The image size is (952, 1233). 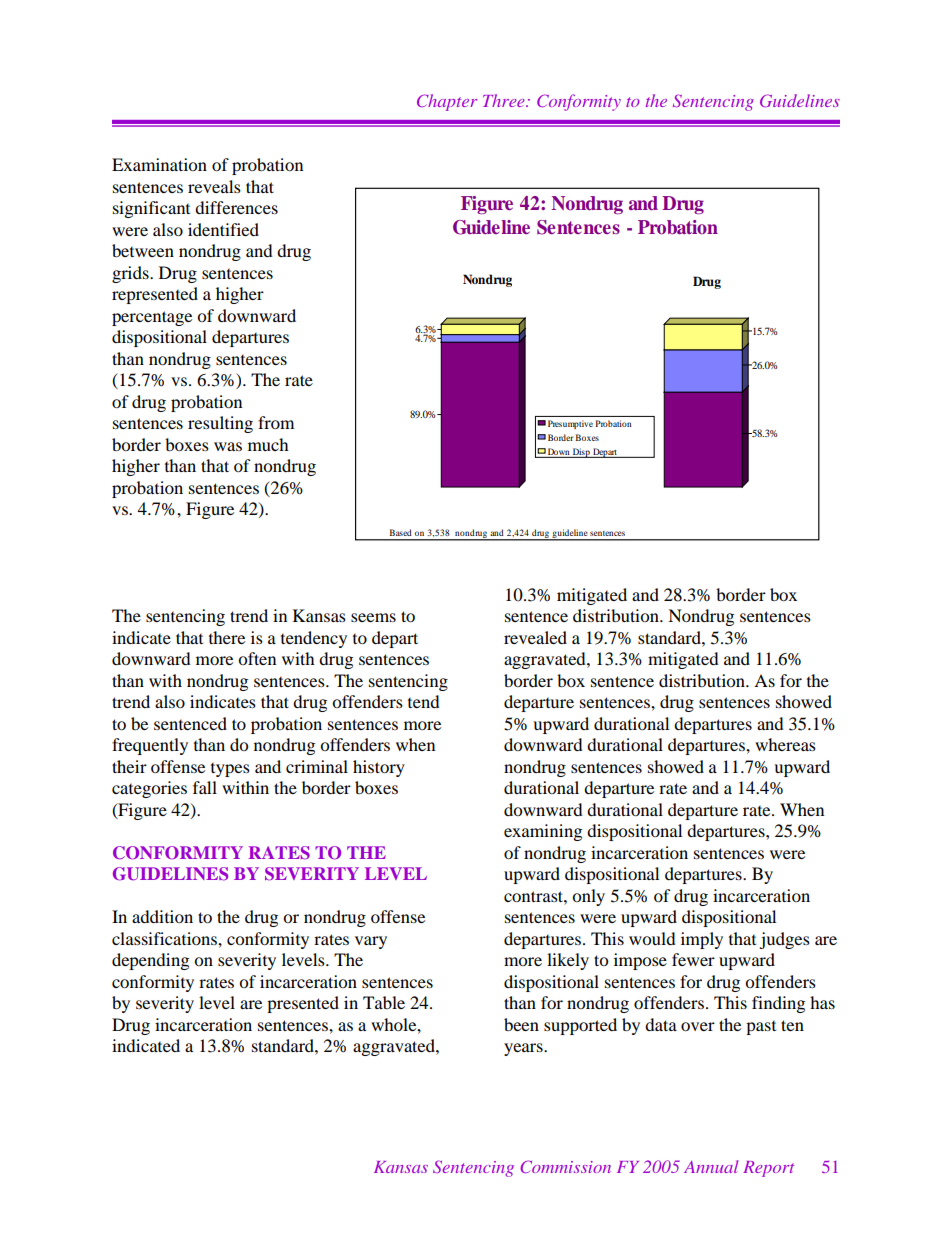 I want to click on history, so click(x=379, y=768).
